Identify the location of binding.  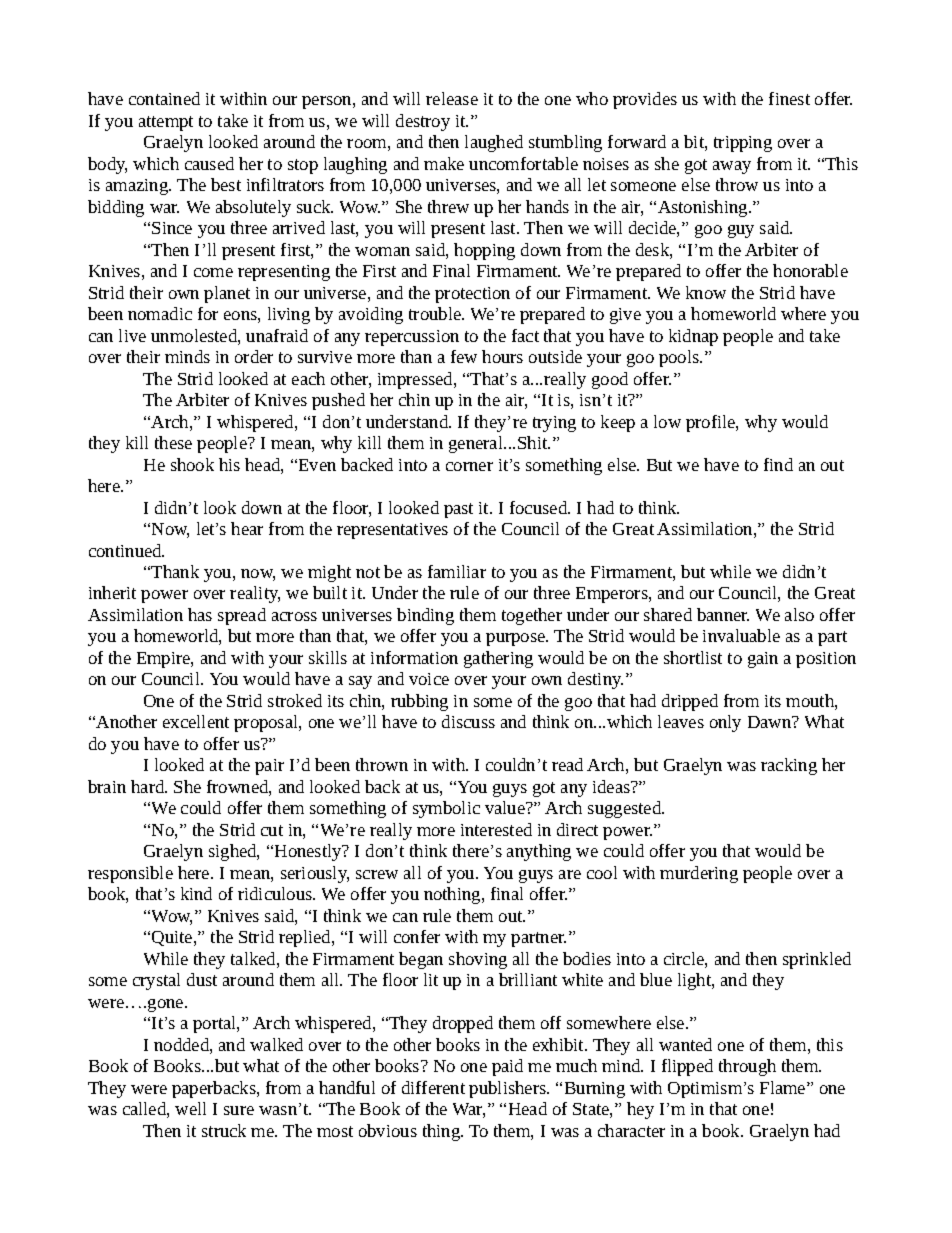
(425, 616).
